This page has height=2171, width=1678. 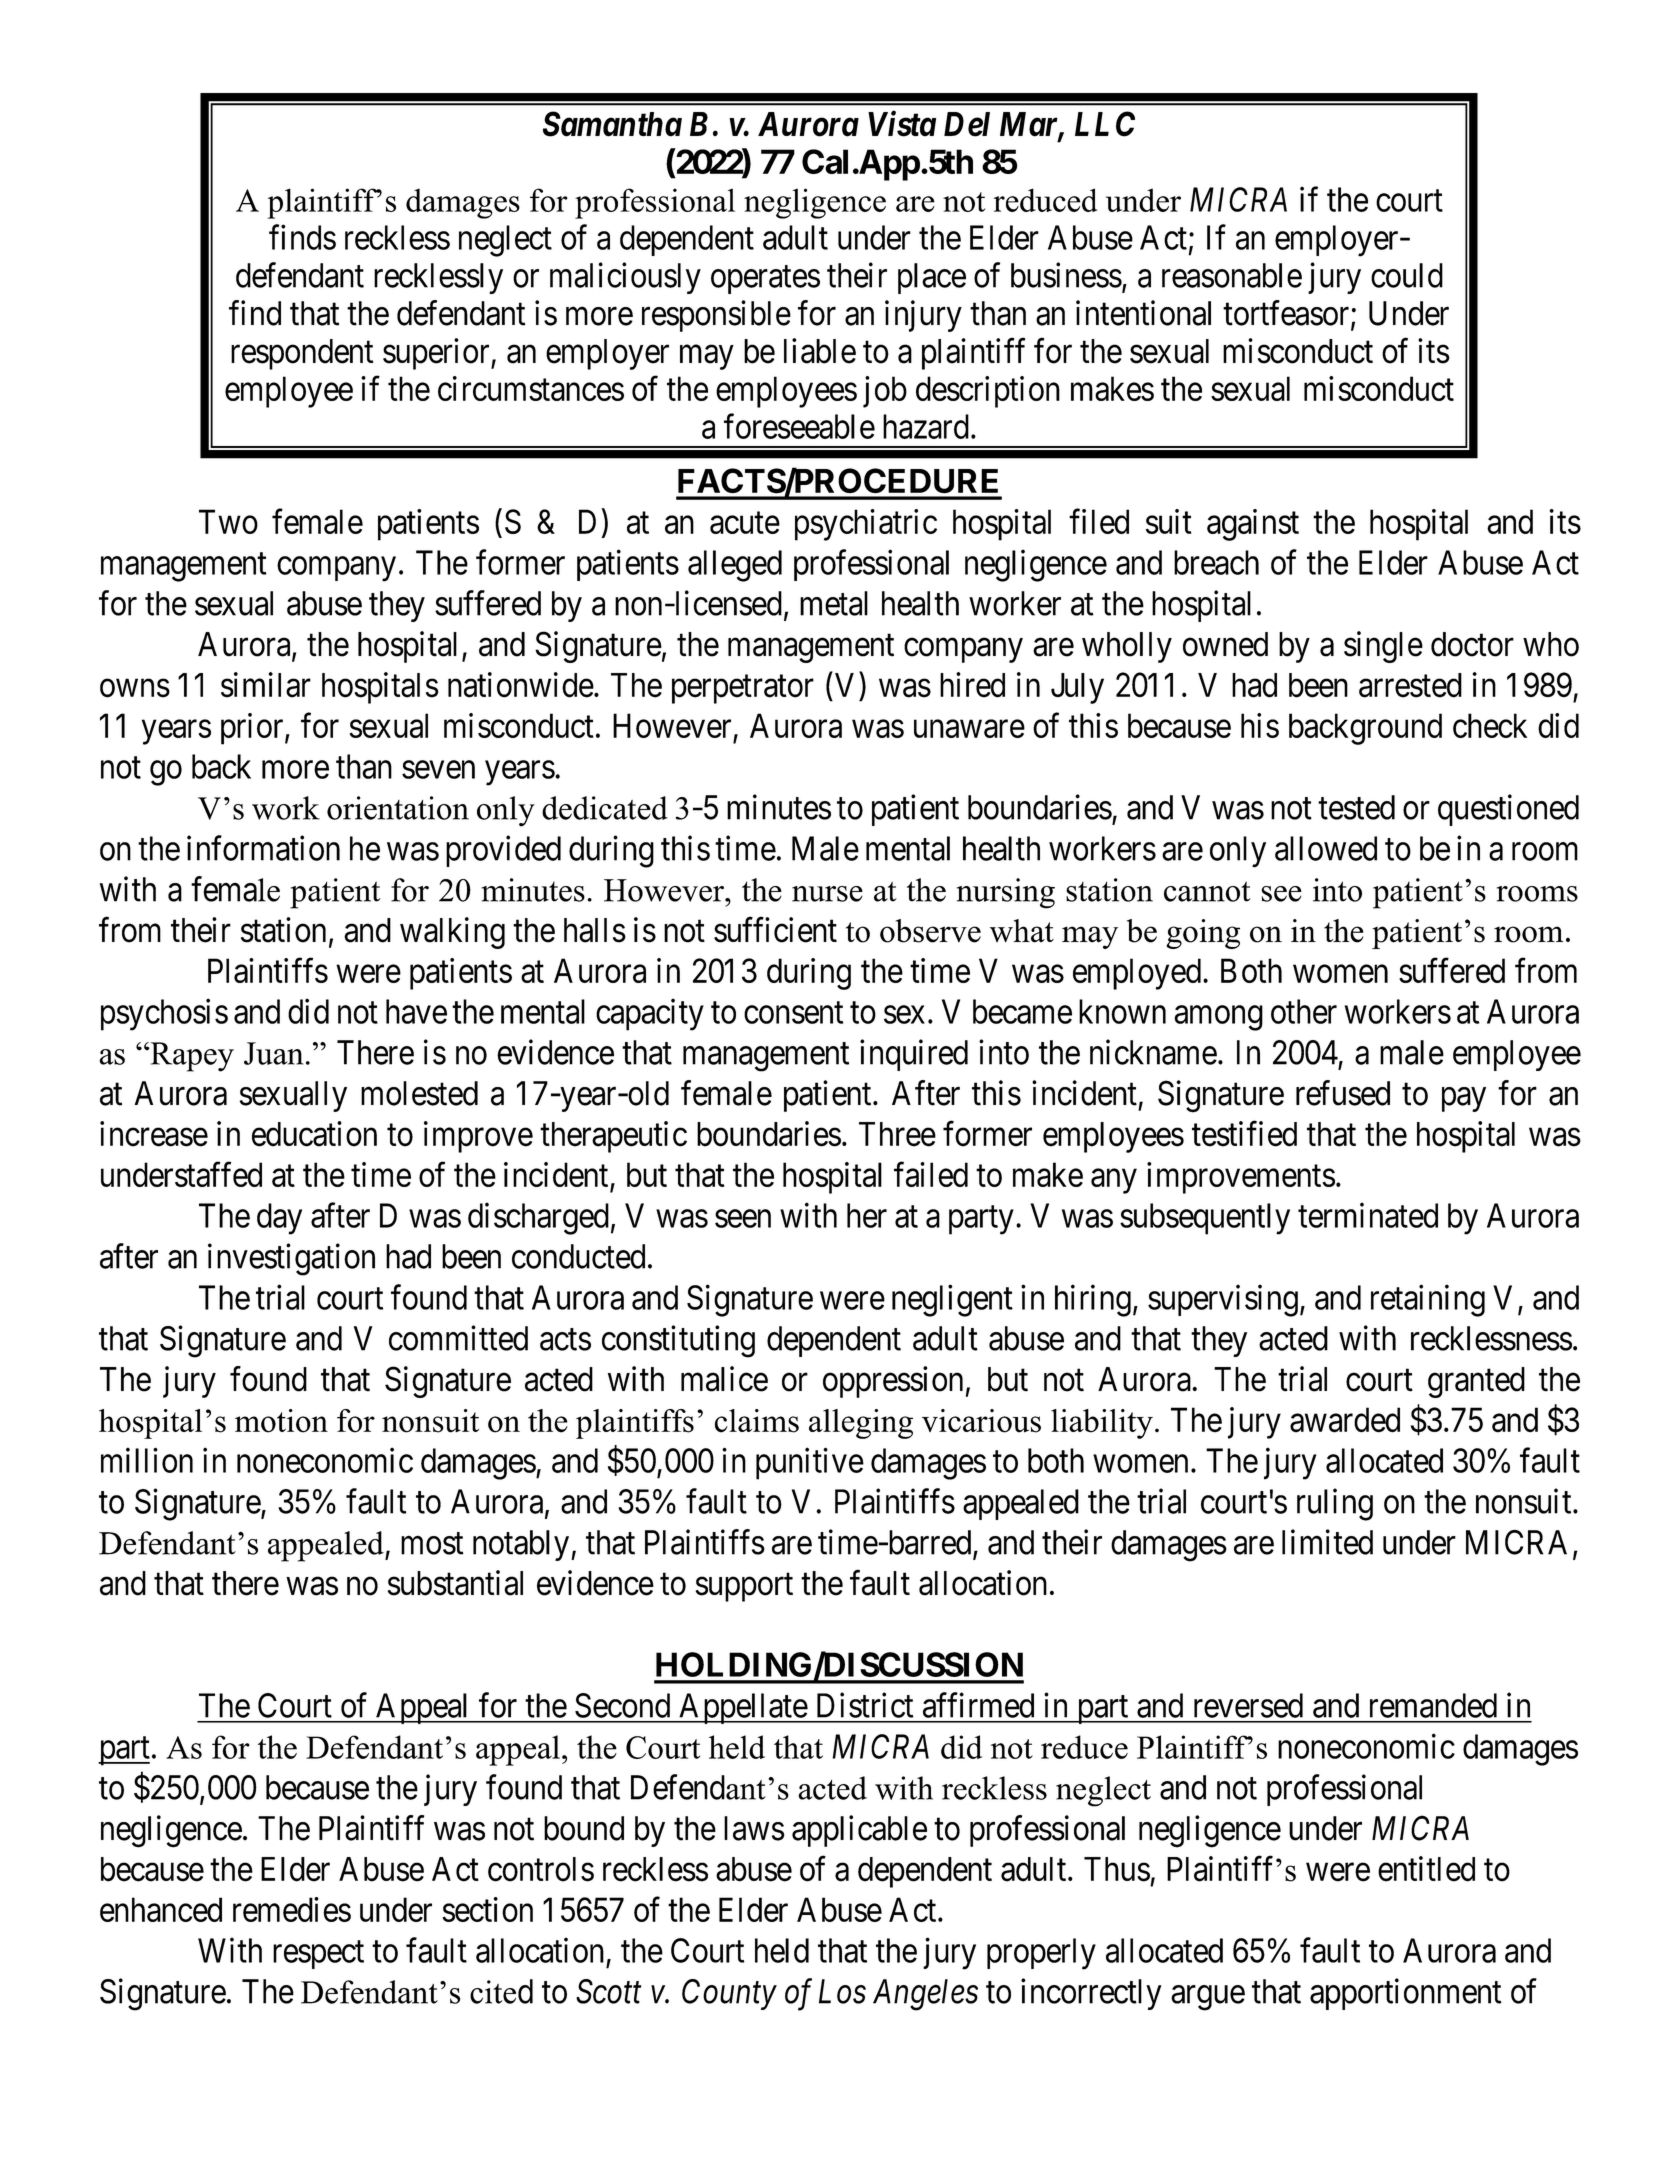 What do you see at coordinates (743, 689) in the page?
I see `perpetrator` at bounding box center [743, 689].
